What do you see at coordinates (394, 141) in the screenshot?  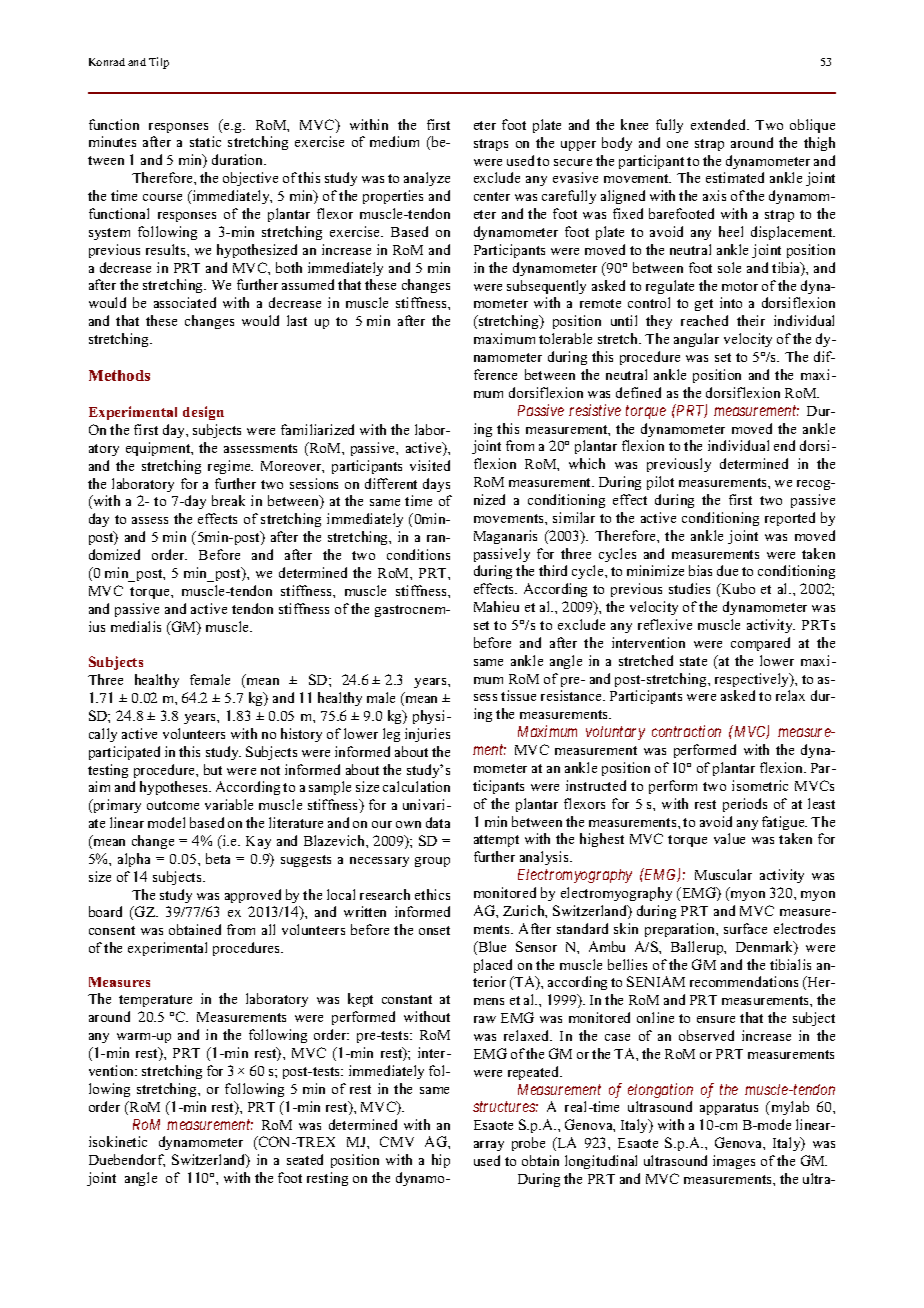 I see `medium` at bounding box center [394, 141].
